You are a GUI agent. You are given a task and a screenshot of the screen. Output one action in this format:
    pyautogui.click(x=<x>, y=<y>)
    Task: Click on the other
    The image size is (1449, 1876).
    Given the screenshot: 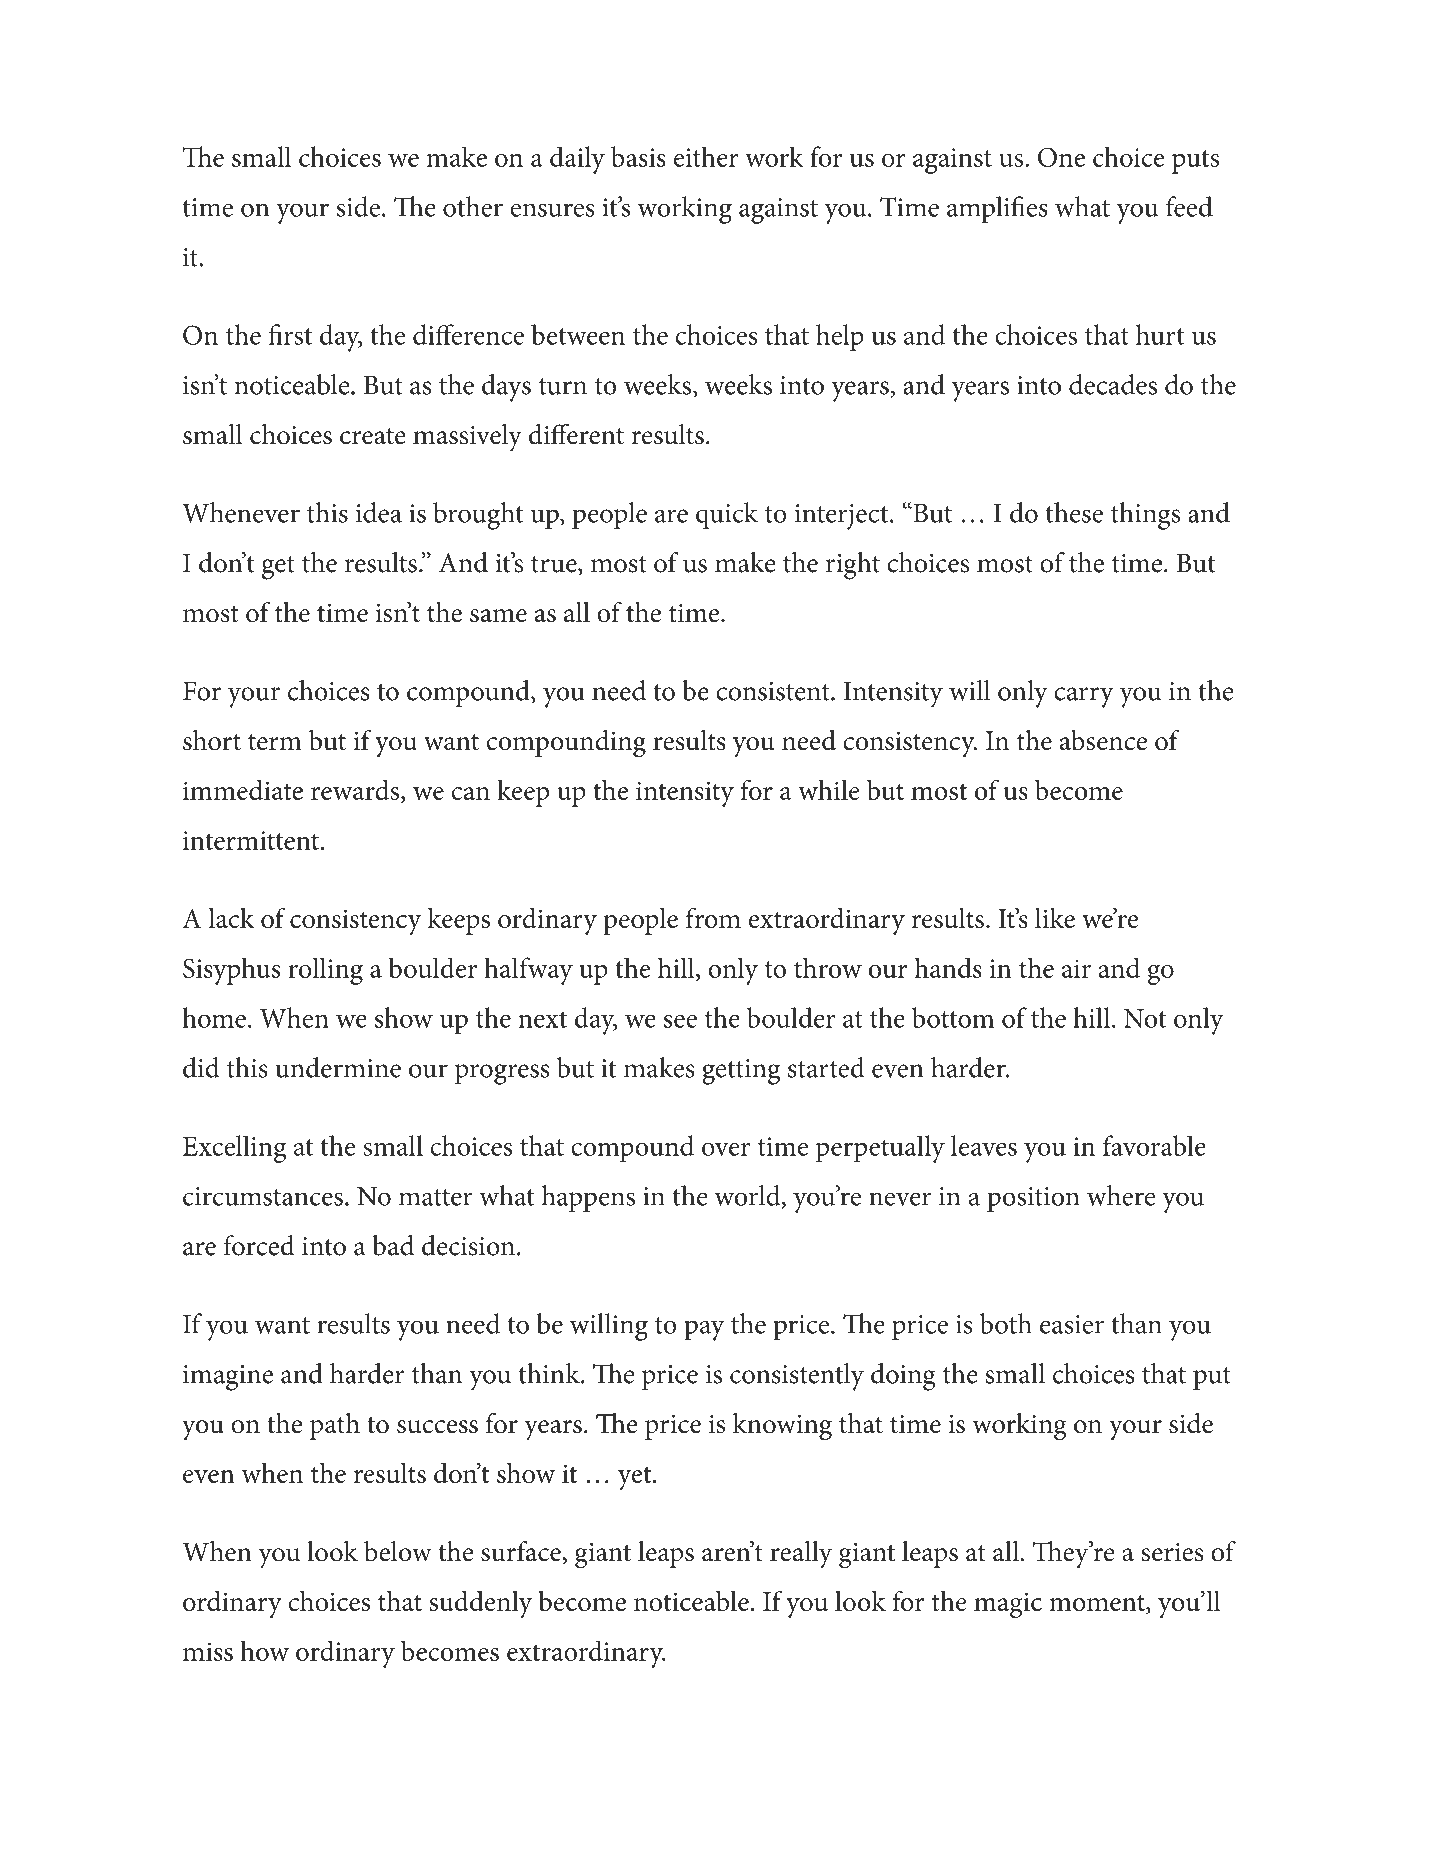 What is the action you would take?
    pyautogui.click(x=473, y=206)
